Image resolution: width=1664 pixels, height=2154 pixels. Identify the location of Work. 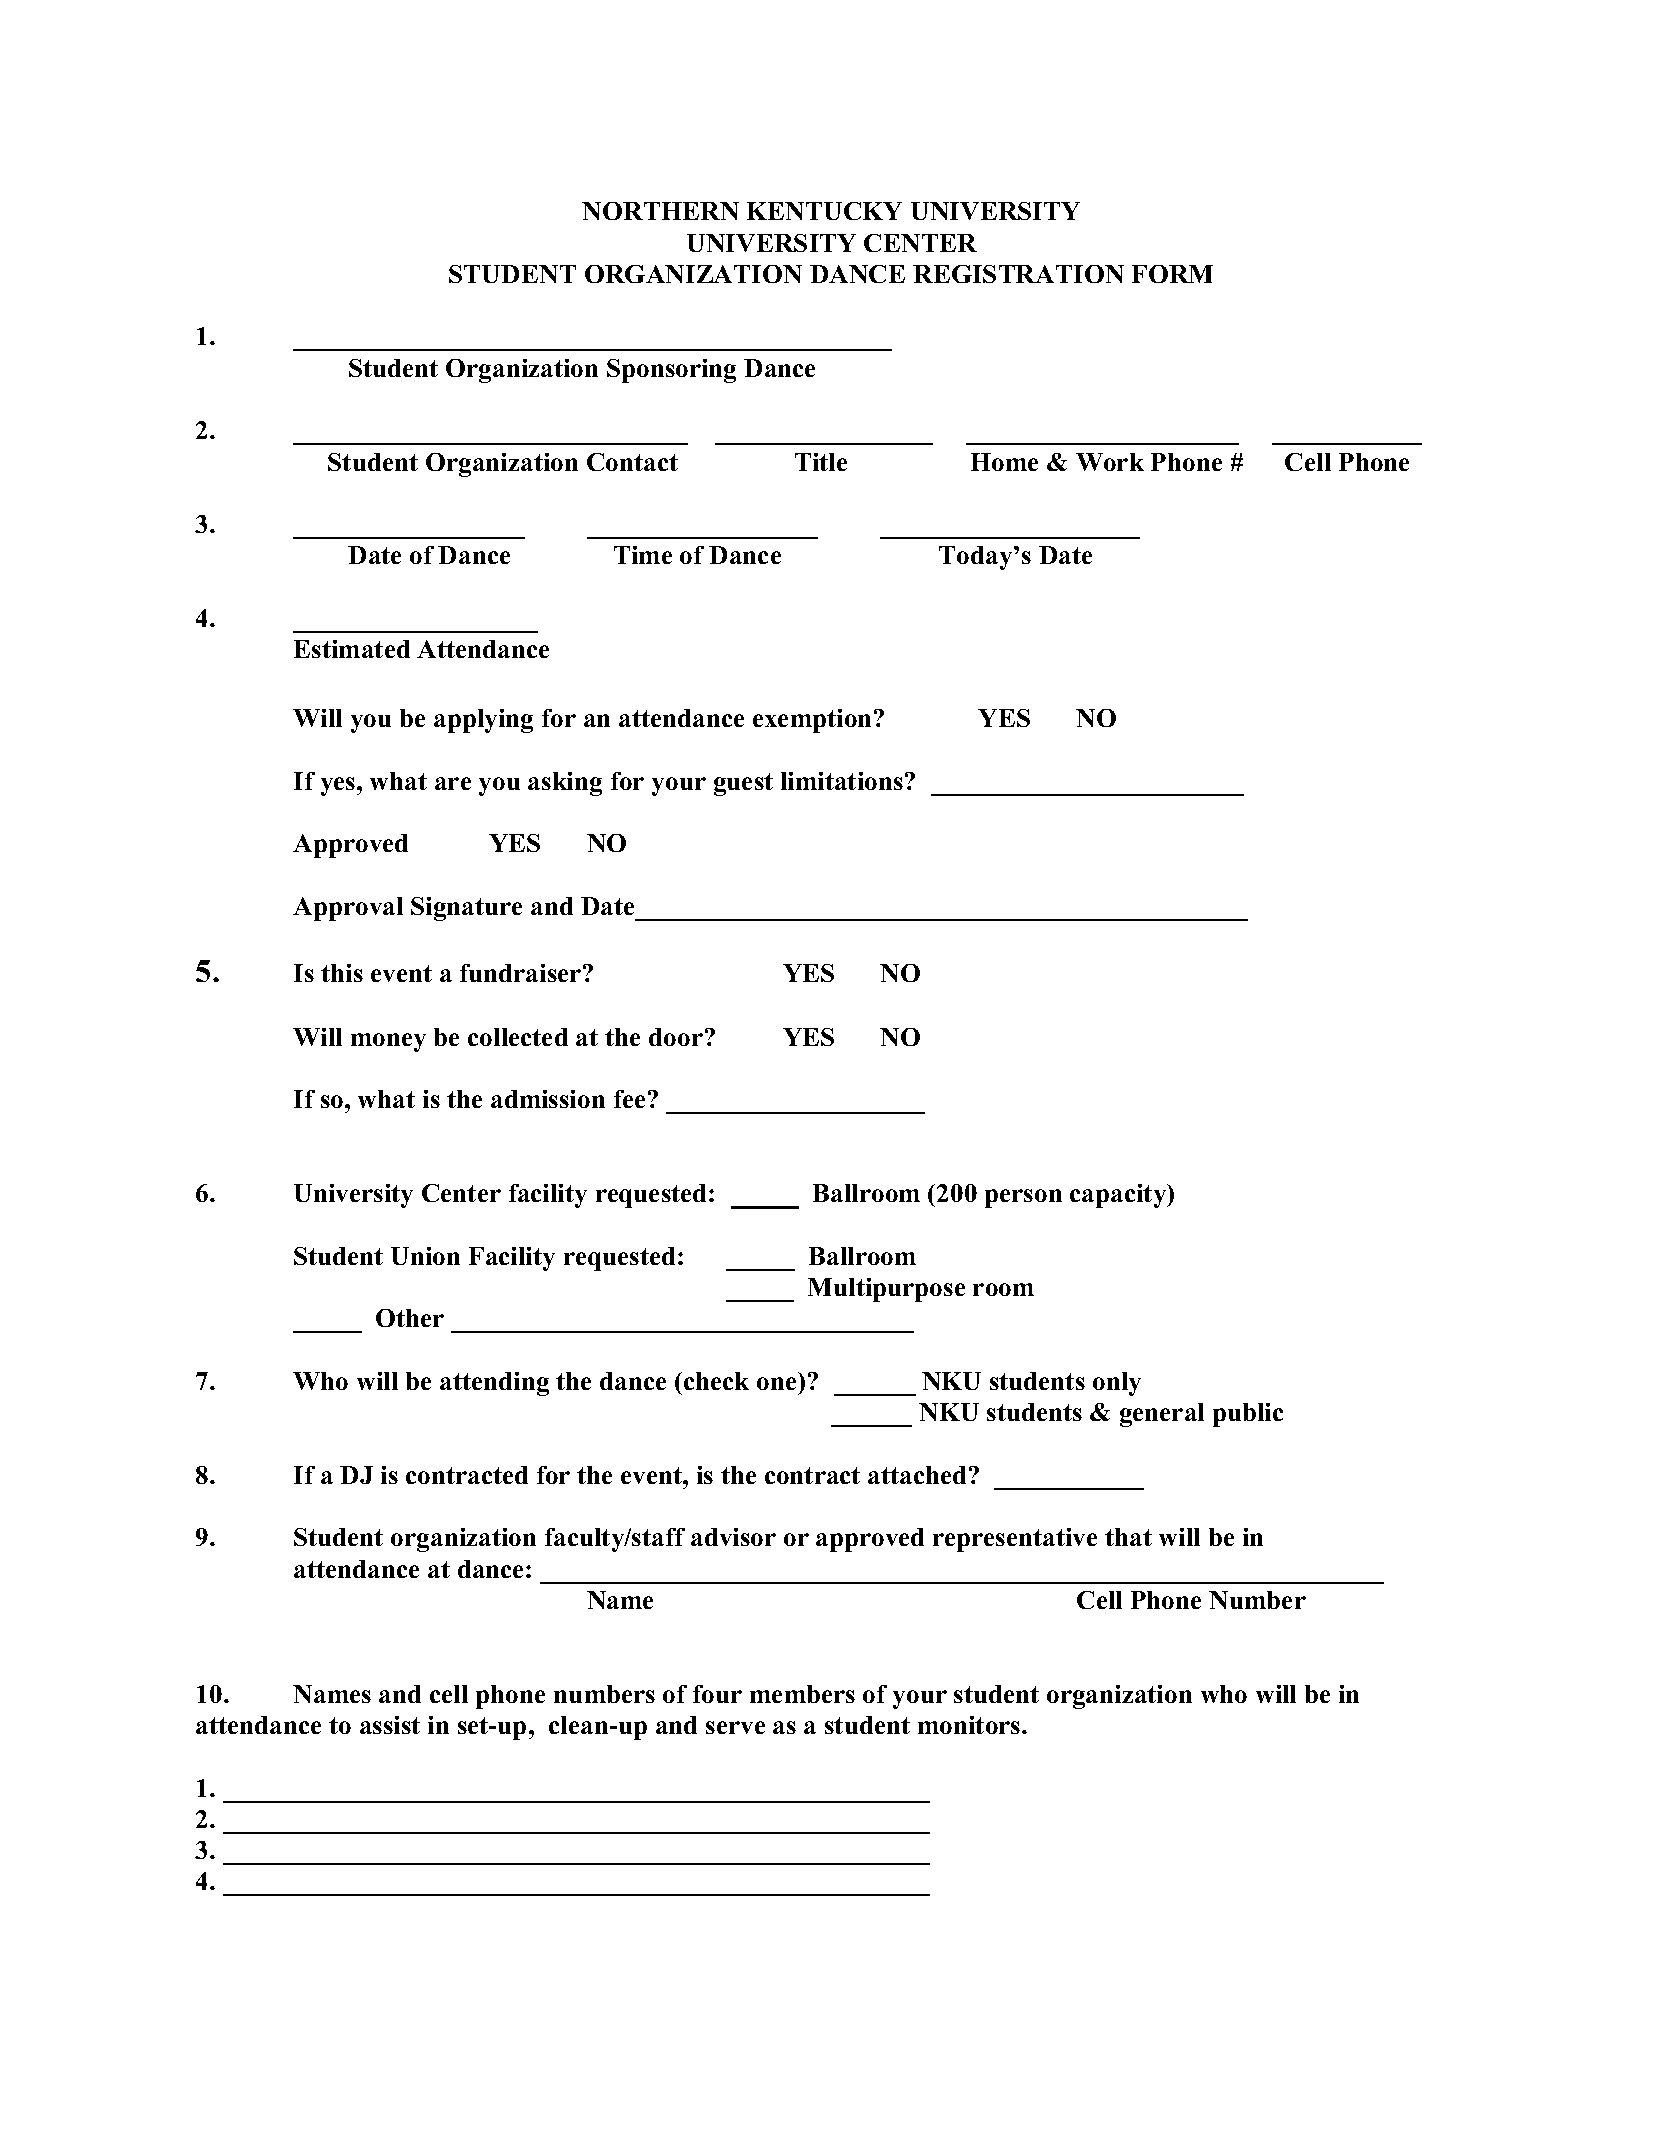
(1110, 462).
